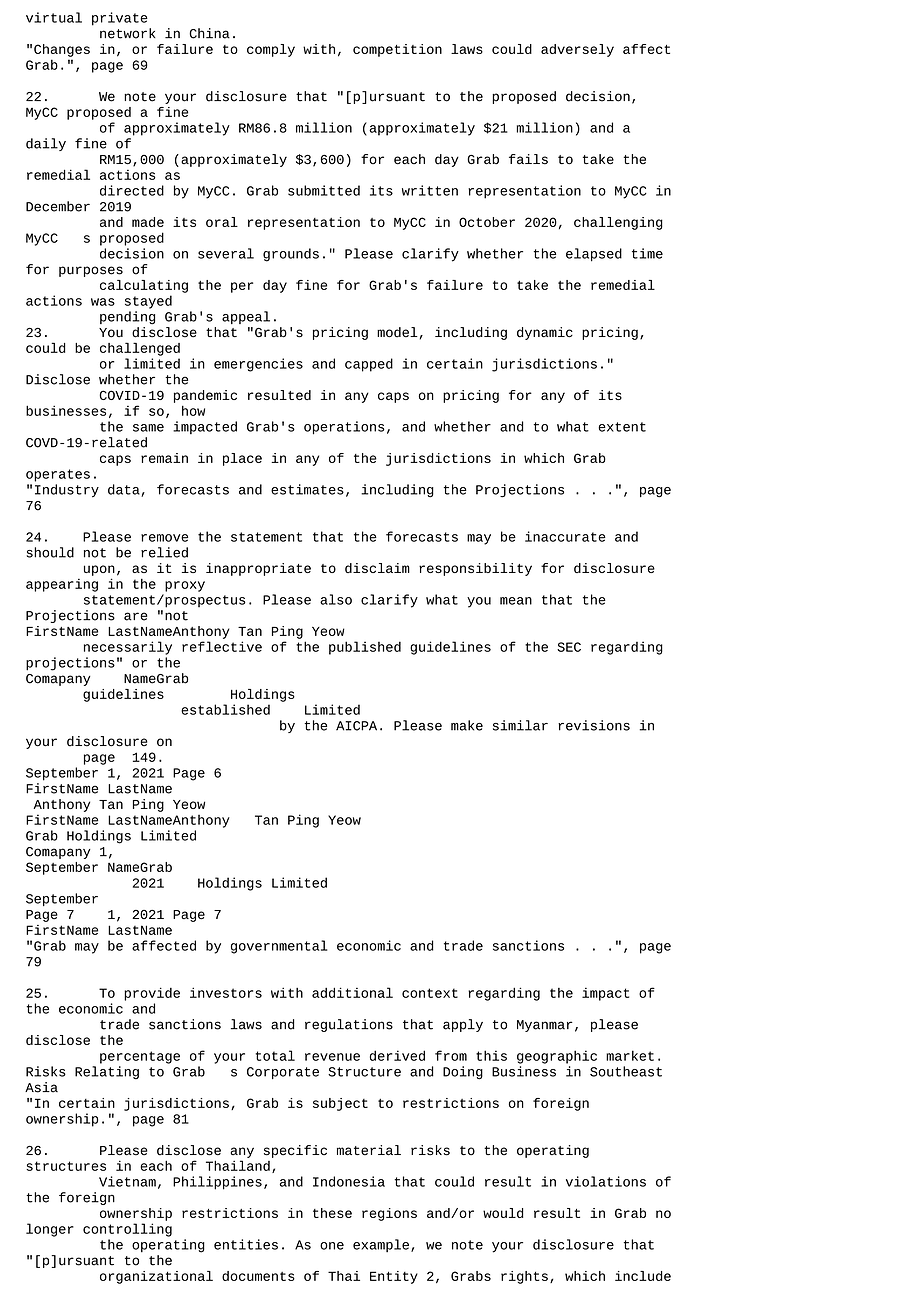 This screenshot has width=924, height=1308. What do you see at coordinates (397, 50) in the screenshot?
I see `competition` at bounding box center [397, 50].
